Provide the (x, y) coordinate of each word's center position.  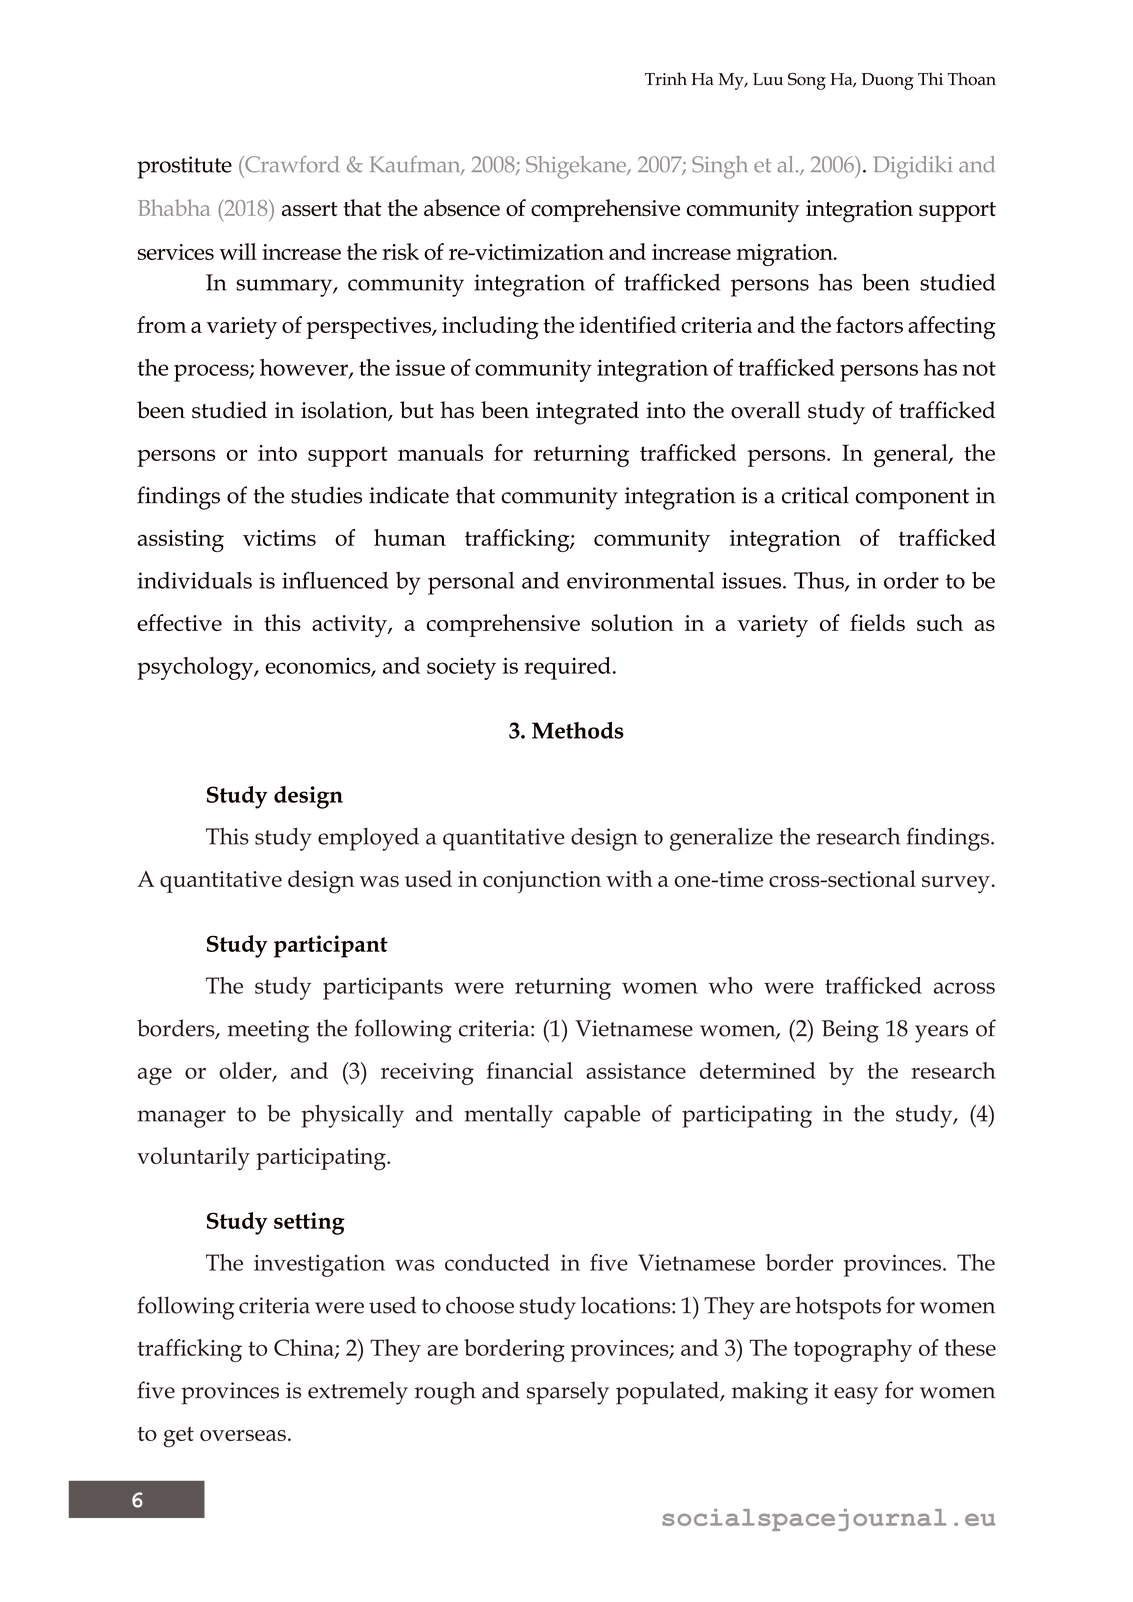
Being (850, 1031)
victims (279, 538)
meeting (268, 1031)
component (912, 499)
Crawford (291, 164)
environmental (640, 580)
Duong (887, 81)
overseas (243, 1435)
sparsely (568, 1393)
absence (462, 208)
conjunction (542, 882)
